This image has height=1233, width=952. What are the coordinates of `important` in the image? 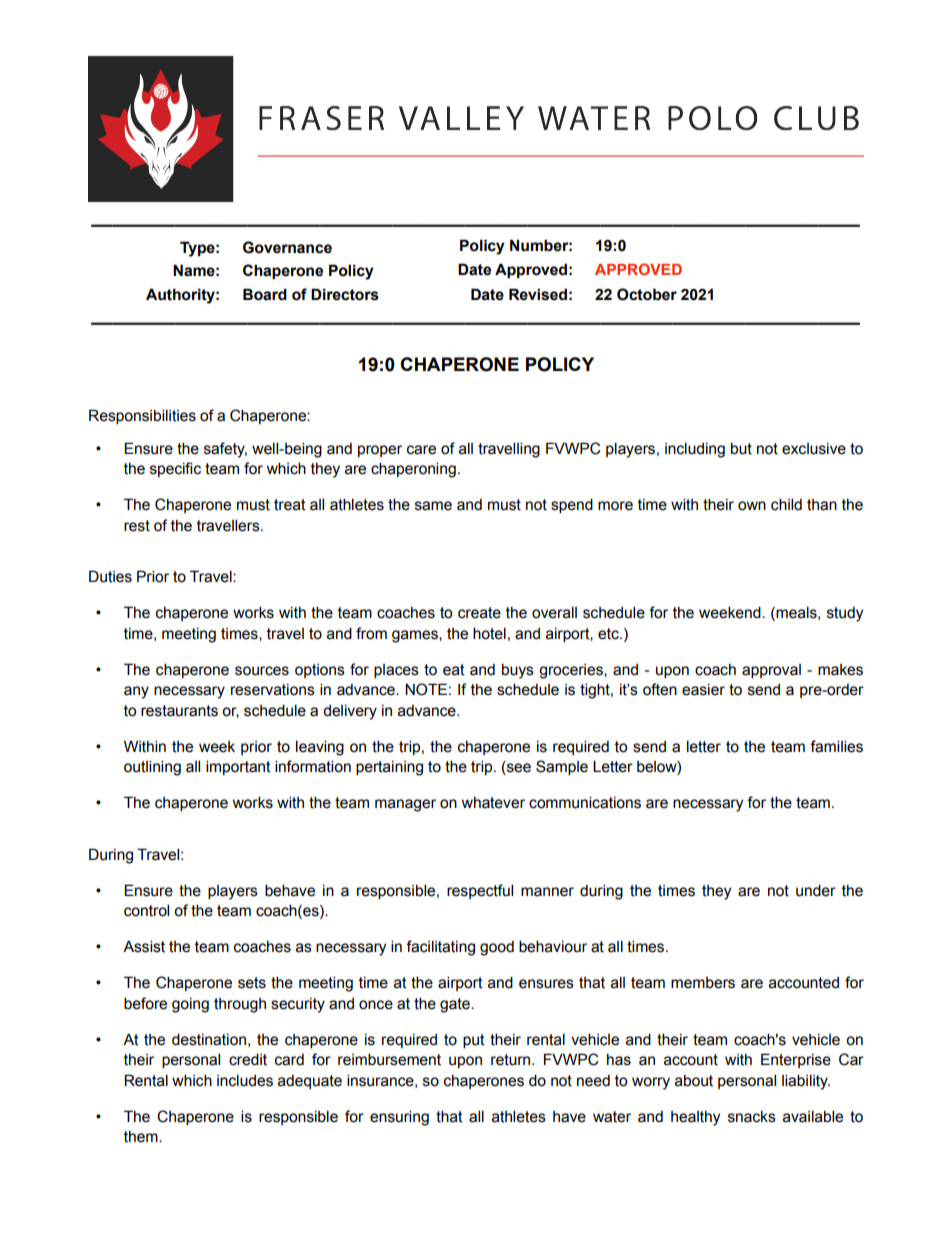 It's located at (238, 767).
